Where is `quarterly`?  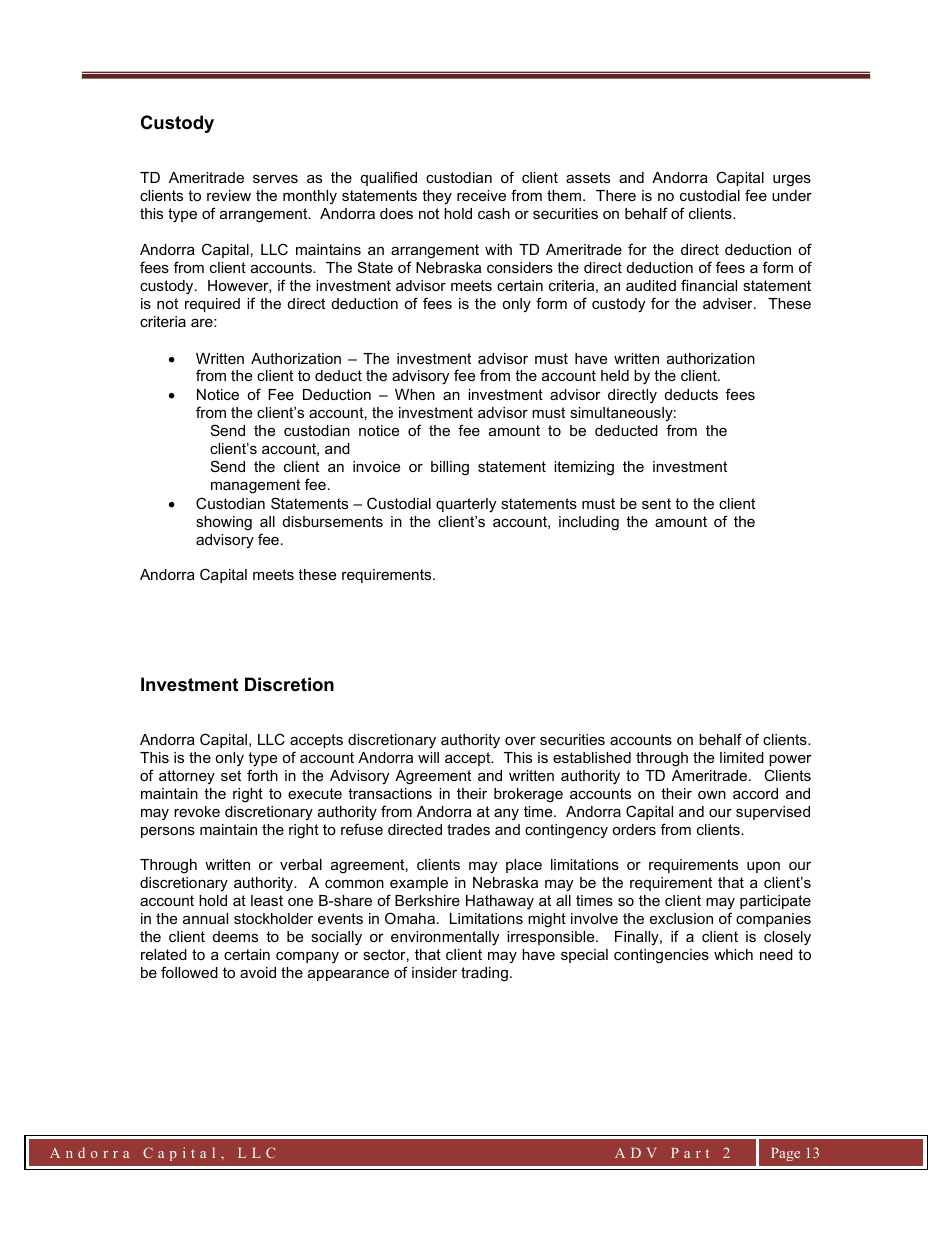 quarterly is located at coordinates (466, 505).
